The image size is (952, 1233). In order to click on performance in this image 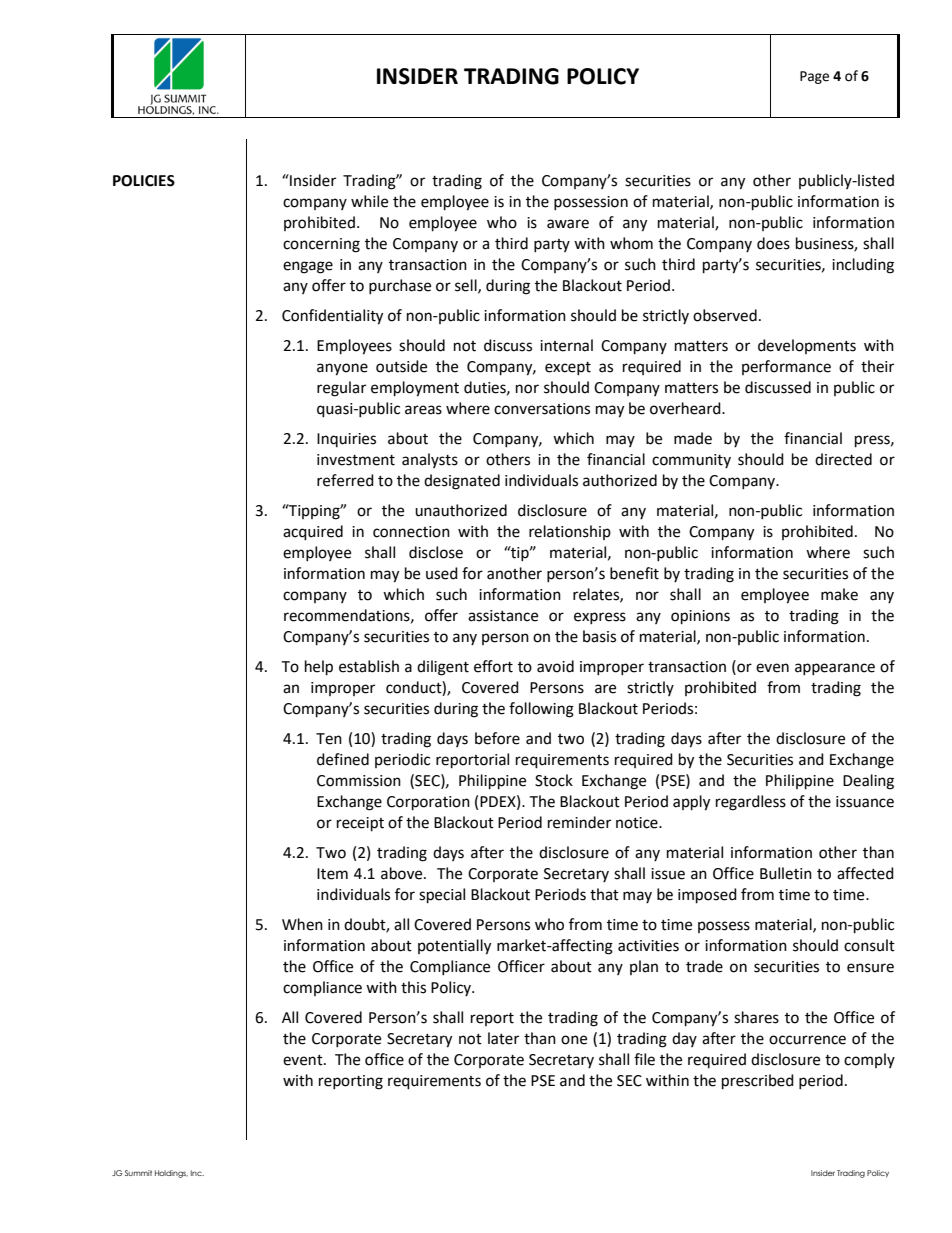, I will do `click(786, 367)`.
